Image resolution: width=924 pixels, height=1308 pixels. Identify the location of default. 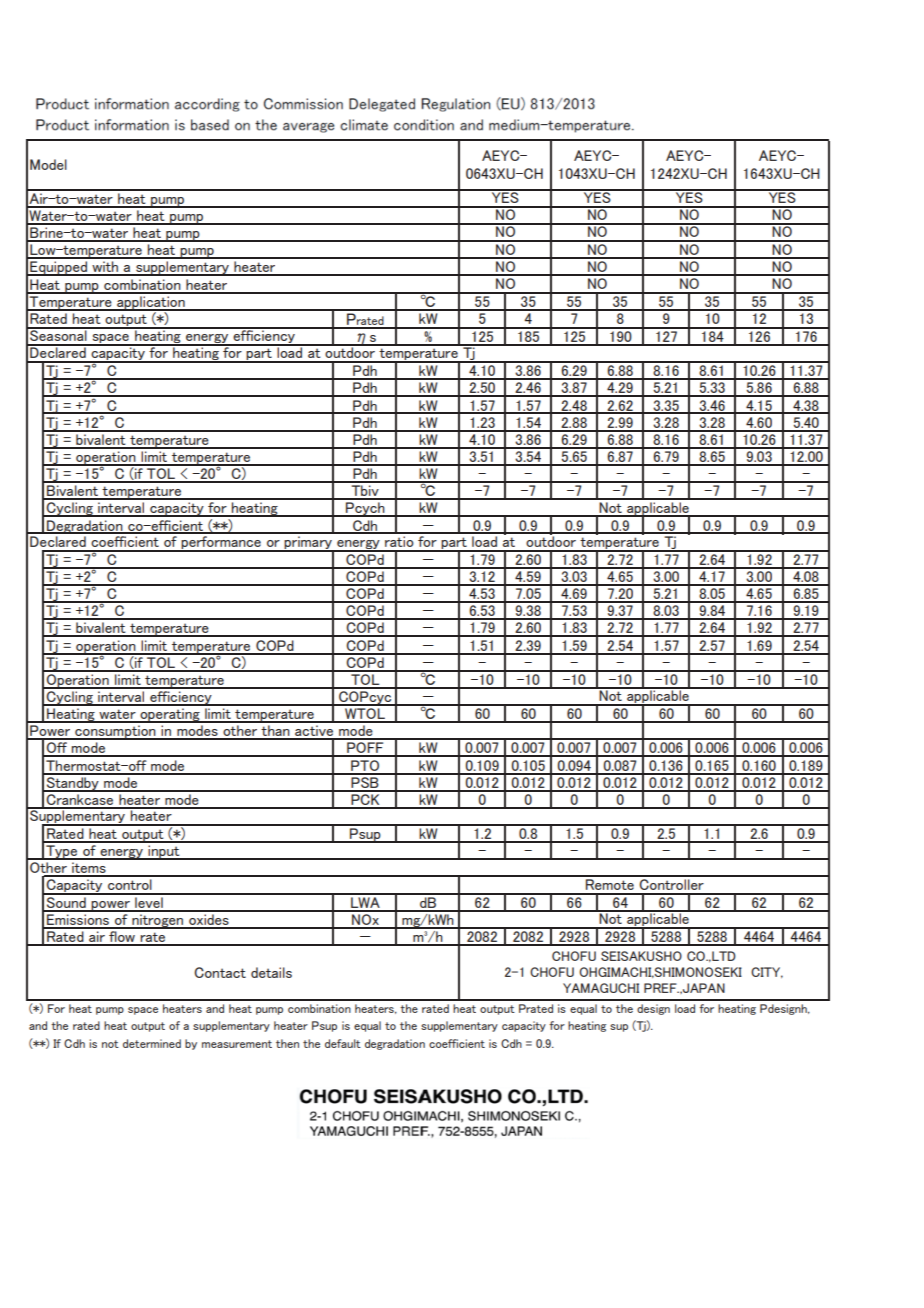
(343, 1043).
